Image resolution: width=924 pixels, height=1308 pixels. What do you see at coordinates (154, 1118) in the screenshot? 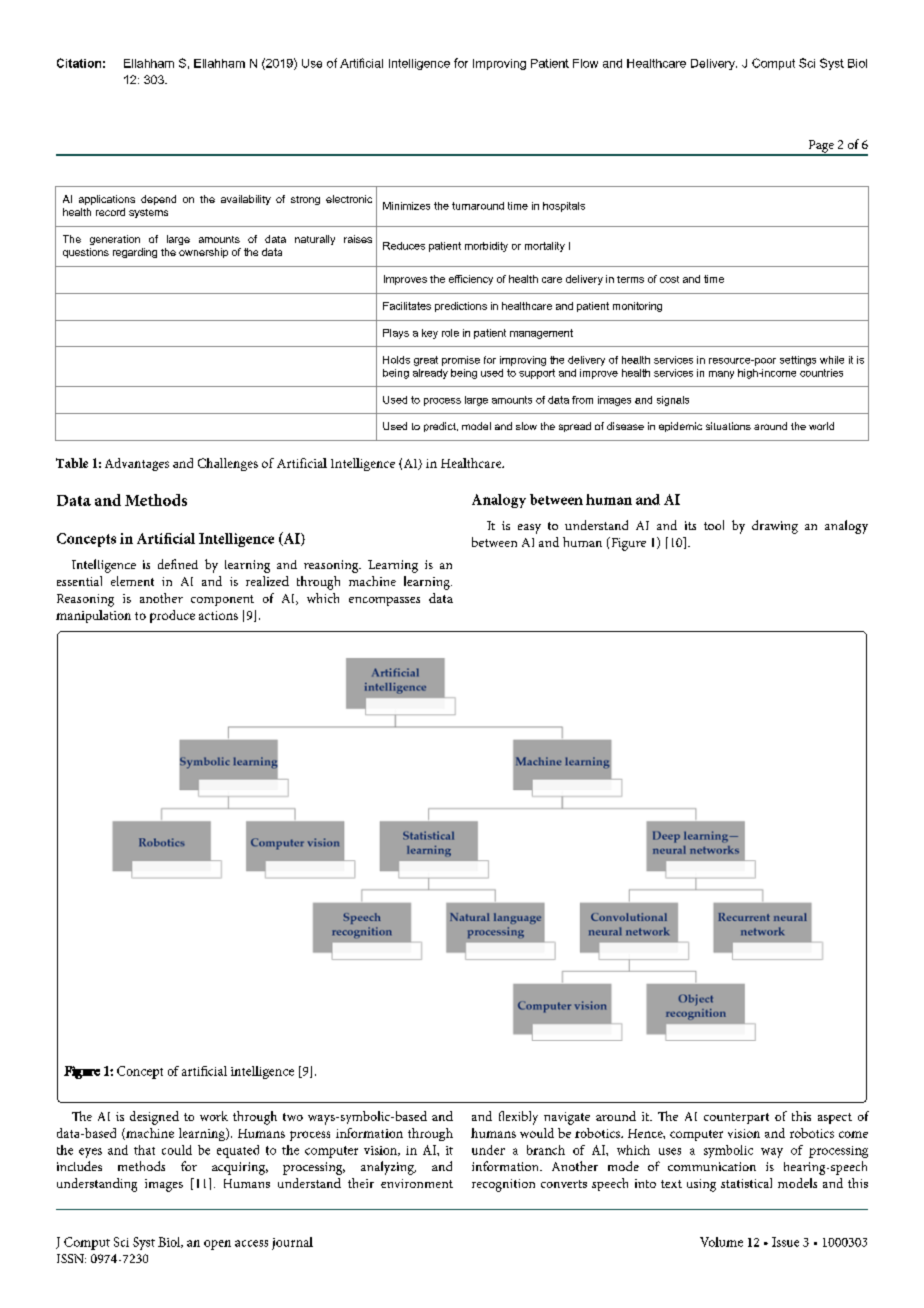
I see `designed` at bounding box center [154, 1118].
